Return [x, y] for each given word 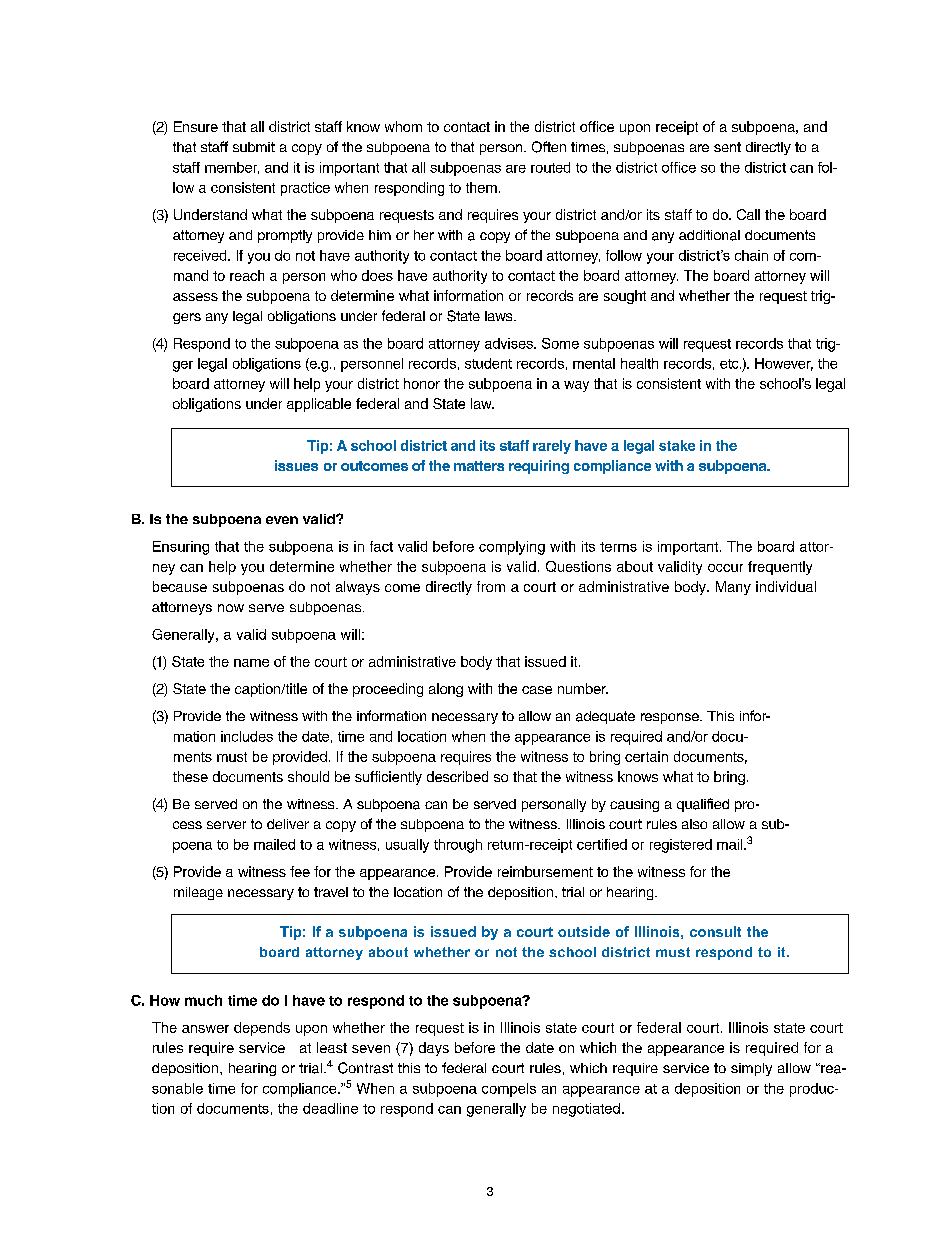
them [481, 187]
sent [727, 147]
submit [254, 147]
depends [262, 1029]
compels [509, 1090]
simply [751, 1069]
